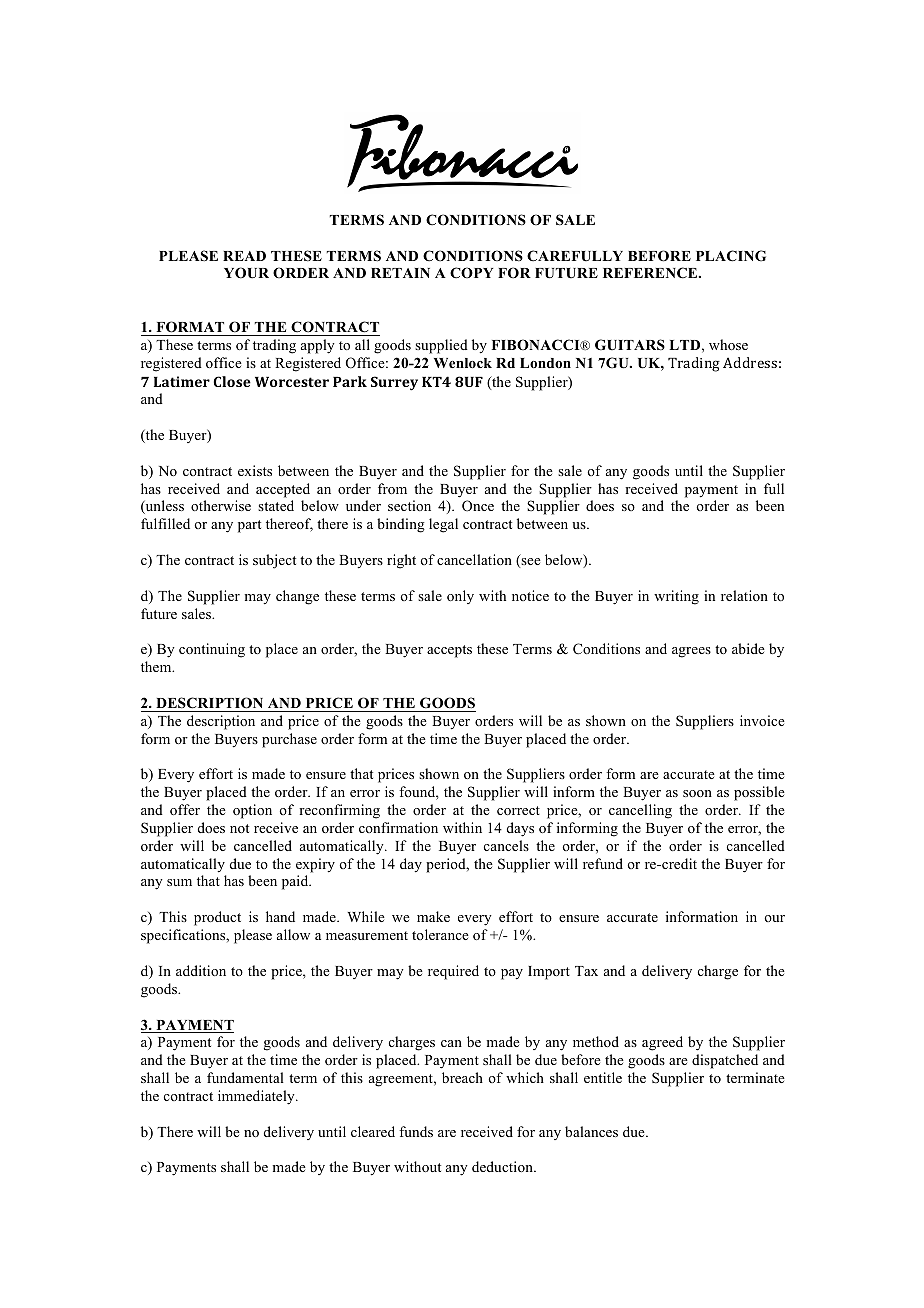 The image size is (924, 1308). Describe the element at coordinates (246, 273) in the page. I see `YOUR` at that location.
